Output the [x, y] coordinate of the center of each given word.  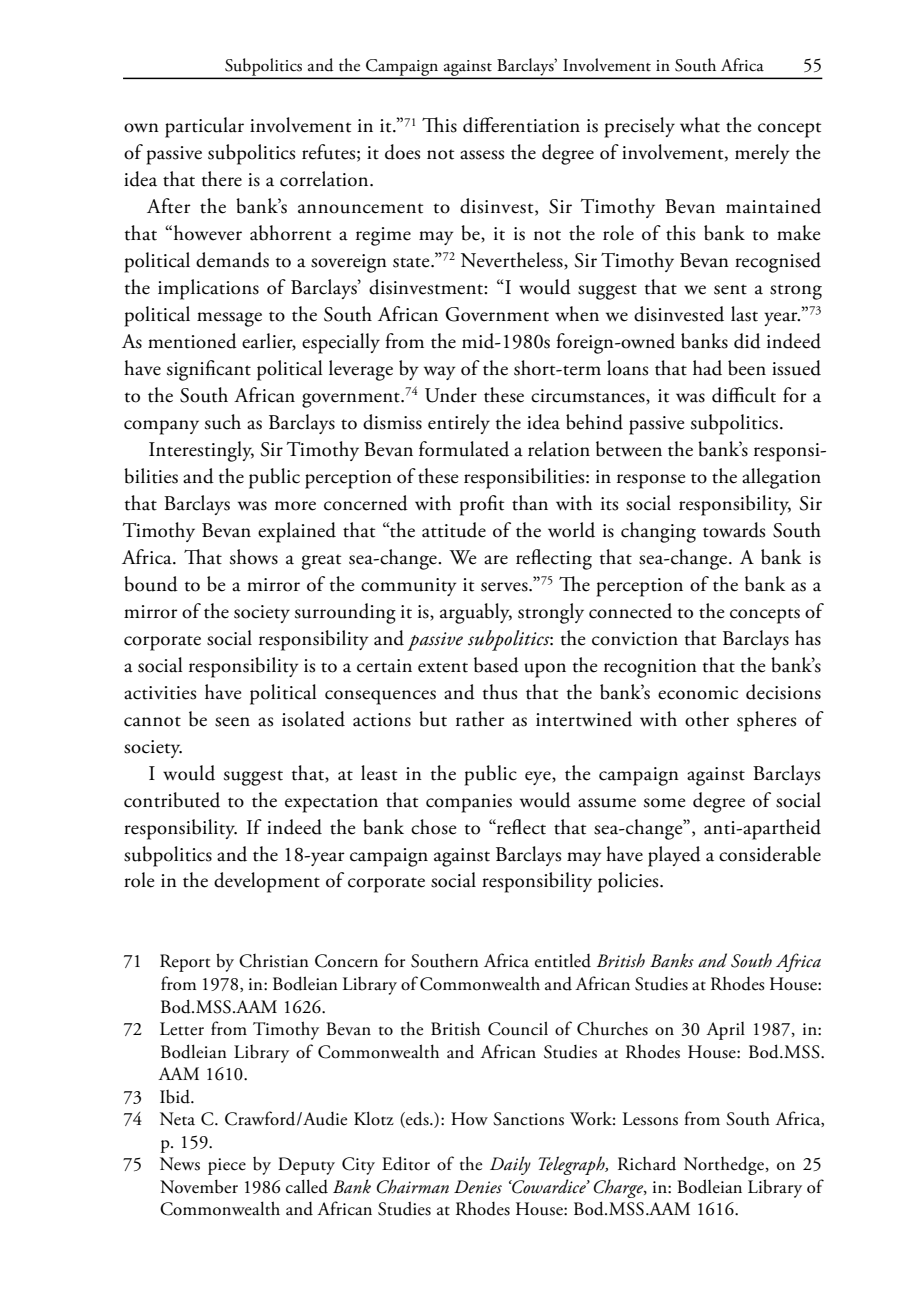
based [496, 665]
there [222, 179]
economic [698, 693]
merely [762, 154]
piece [227, 1166]
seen [232, 722]
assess [482, 155]
